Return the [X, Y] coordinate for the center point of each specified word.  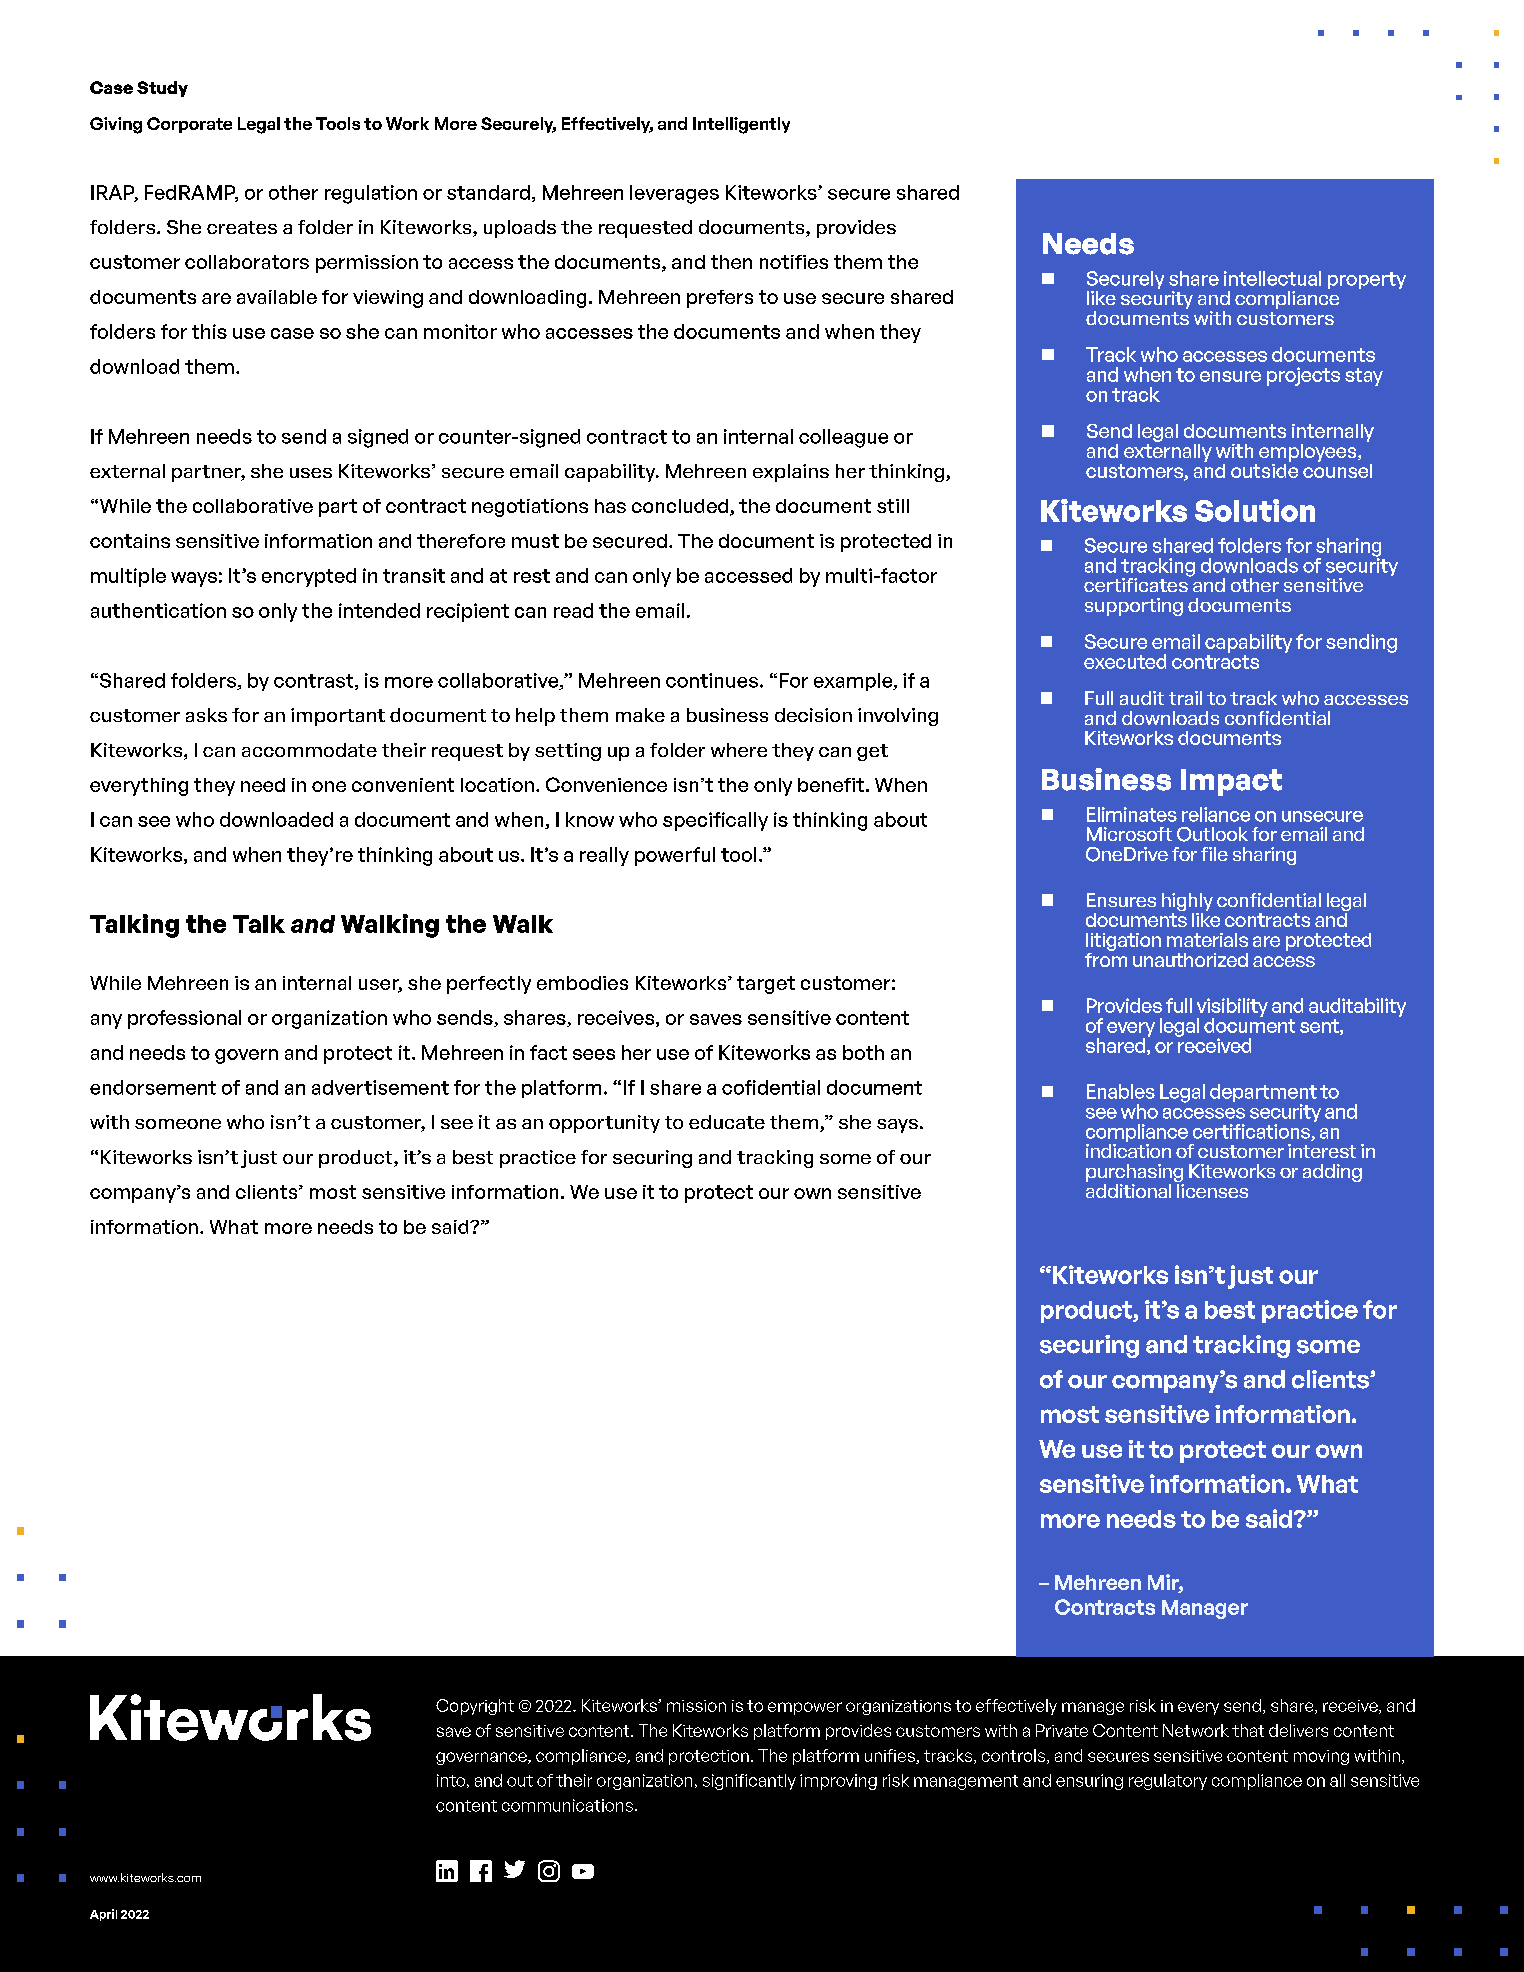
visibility [1232, 1008]
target [766, 985]
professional [184, 1019]
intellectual [1272, 278]
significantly [749, 1782]
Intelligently [741, 125]
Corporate [189, 125]
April [103, 1915]
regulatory [1168, 1782]
